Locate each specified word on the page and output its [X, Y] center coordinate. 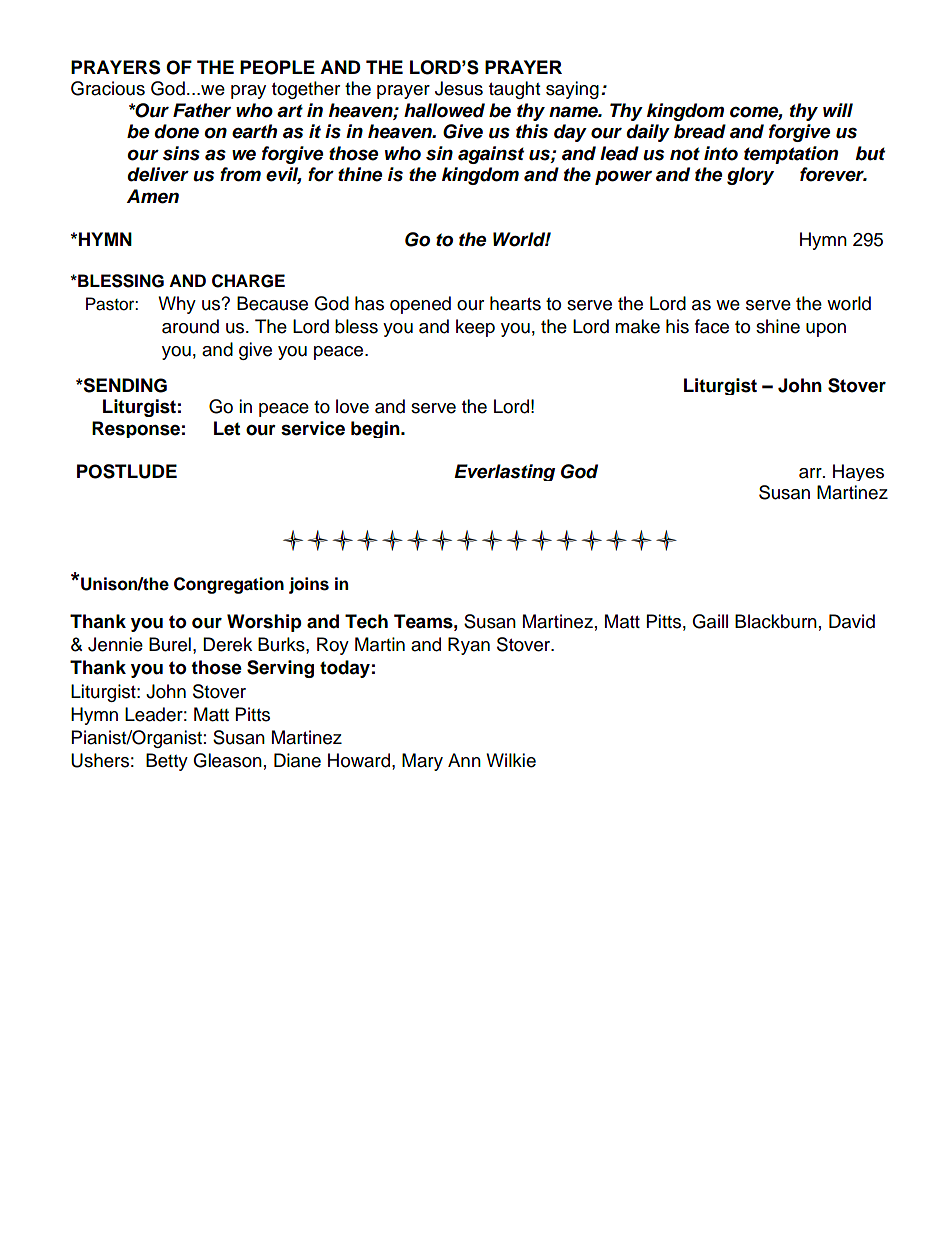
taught [514, 90]
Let [227, 428]
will [838, 110]
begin [376, 429]
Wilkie [511, 760]
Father [202, 110]
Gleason [227, 760]
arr [811, 473]
